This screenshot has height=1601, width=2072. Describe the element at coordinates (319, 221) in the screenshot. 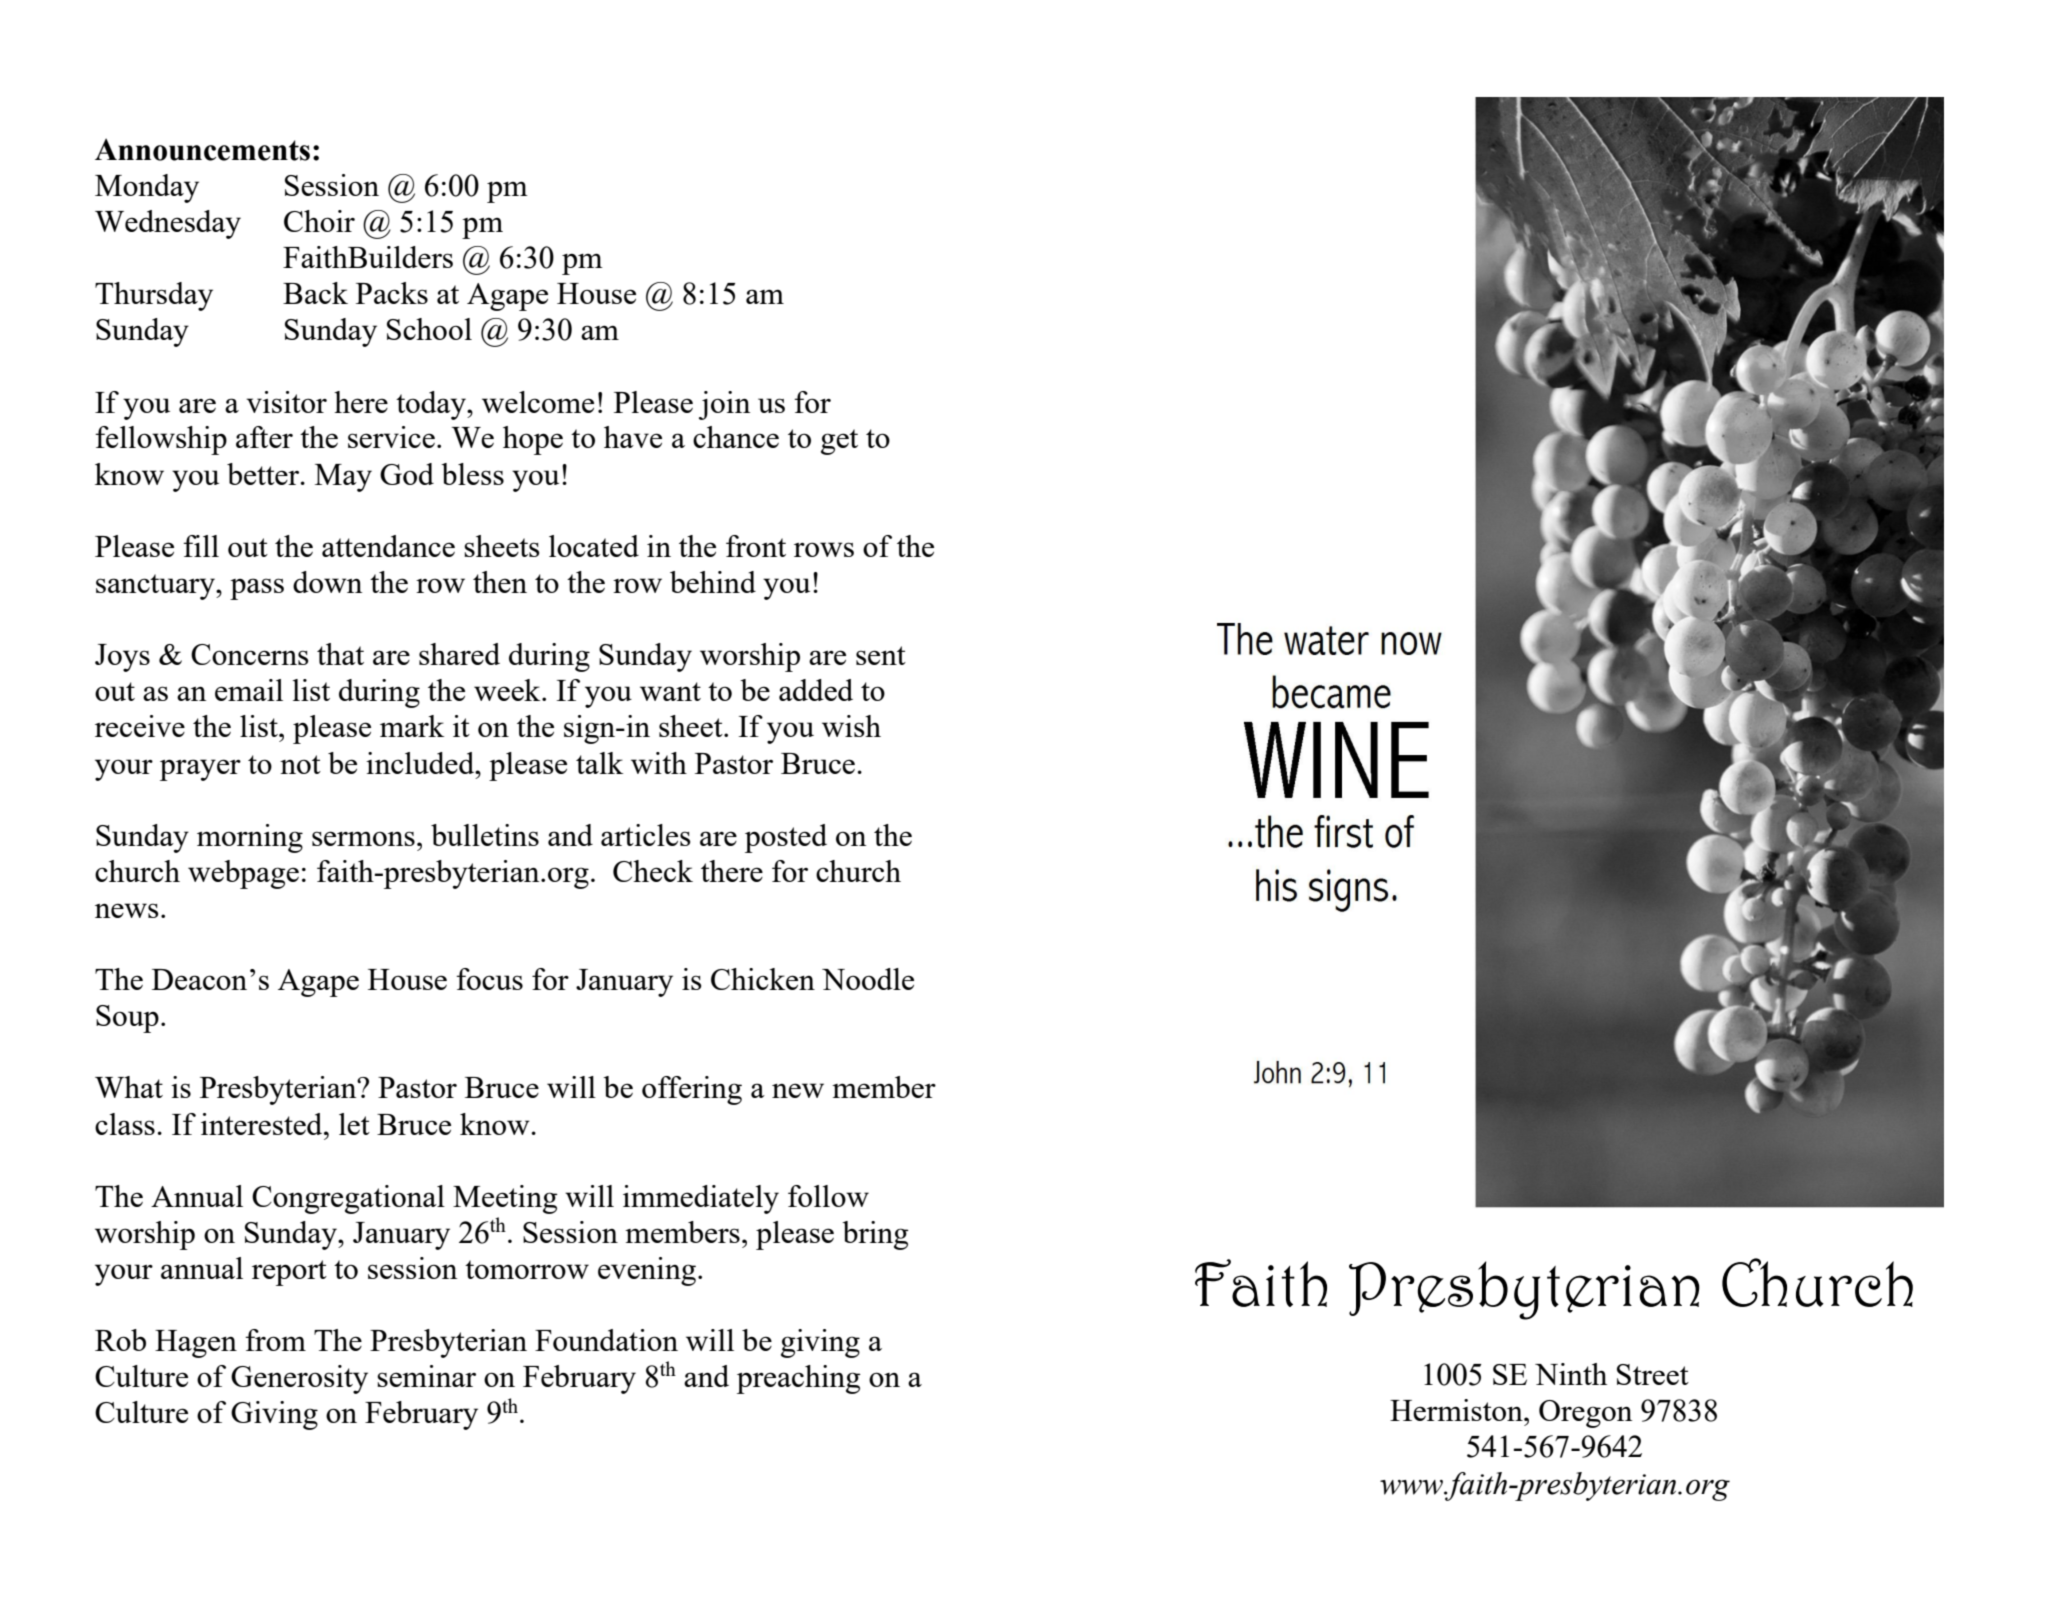

I see `Choir` at that location.
